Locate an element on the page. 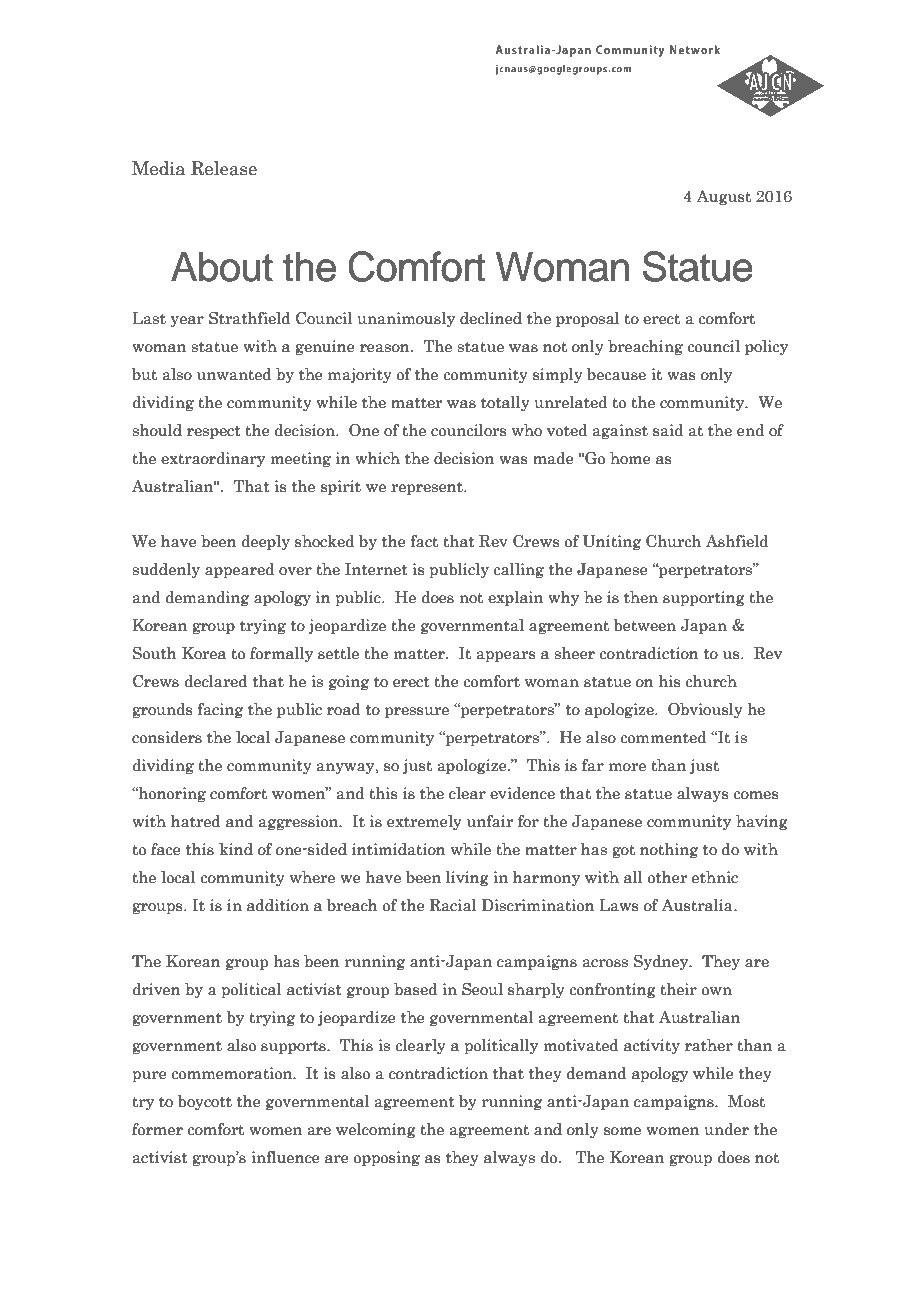  nothing is located at coordinates (669, 850).
